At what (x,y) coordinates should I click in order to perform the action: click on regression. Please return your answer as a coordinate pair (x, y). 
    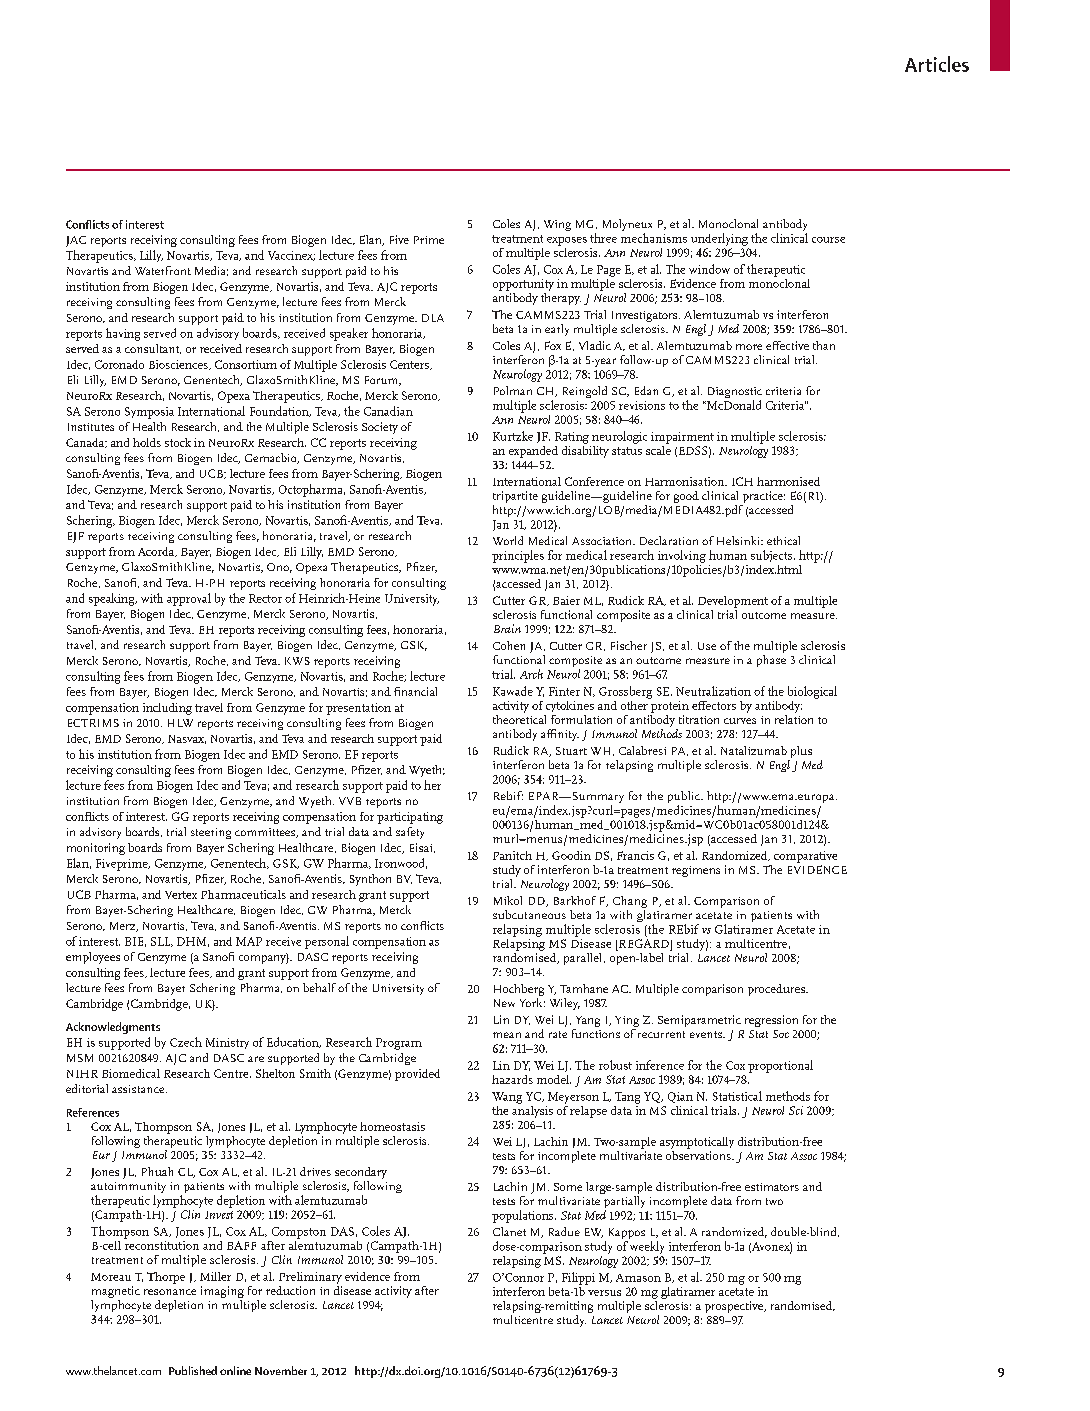
    Looking at the image, I should click on (771, 1021).
